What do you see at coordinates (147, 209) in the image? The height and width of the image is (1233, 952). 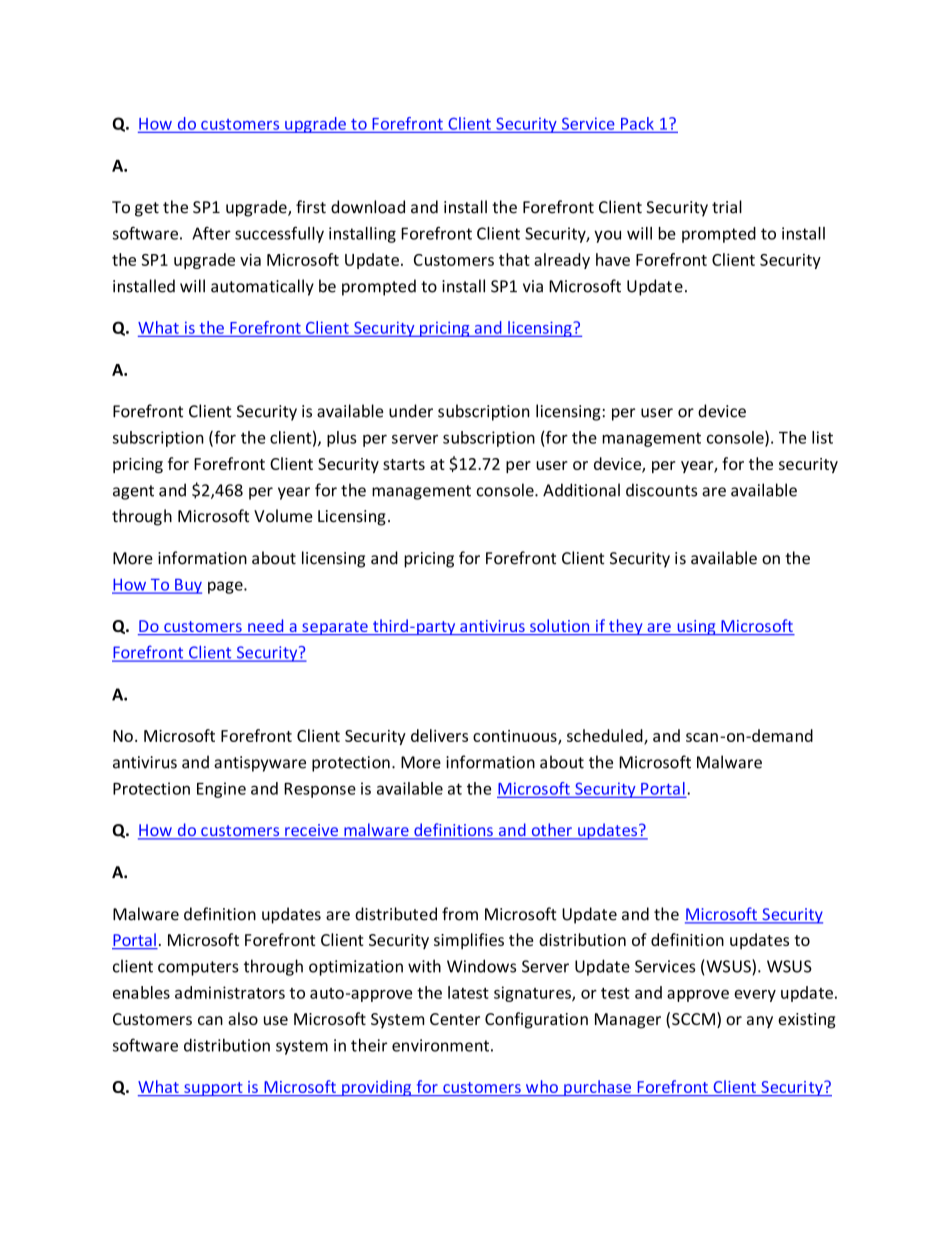 I see `get` at bounding box center [147, 209].
